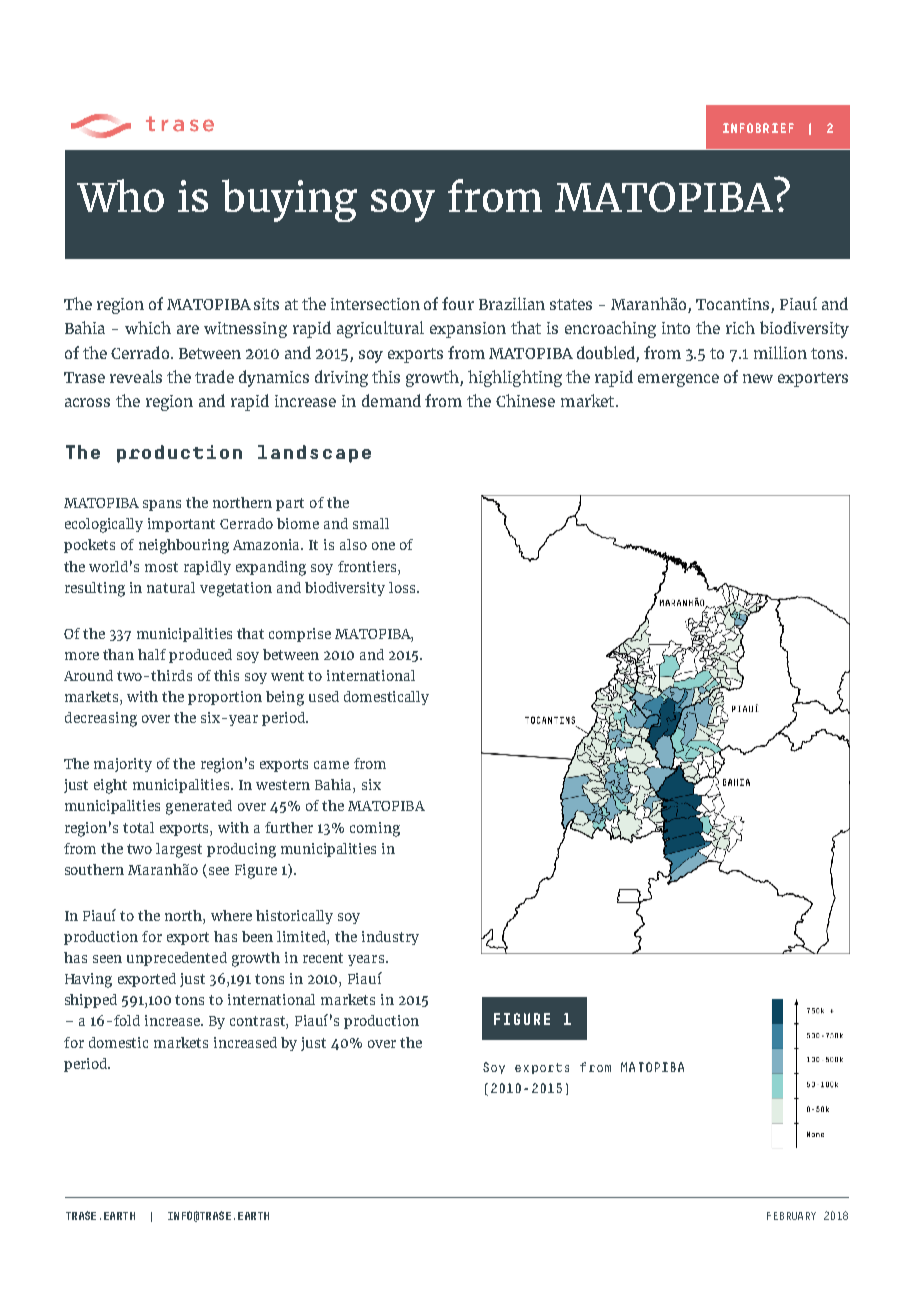  I want to click on largest, so click(179, 850).
